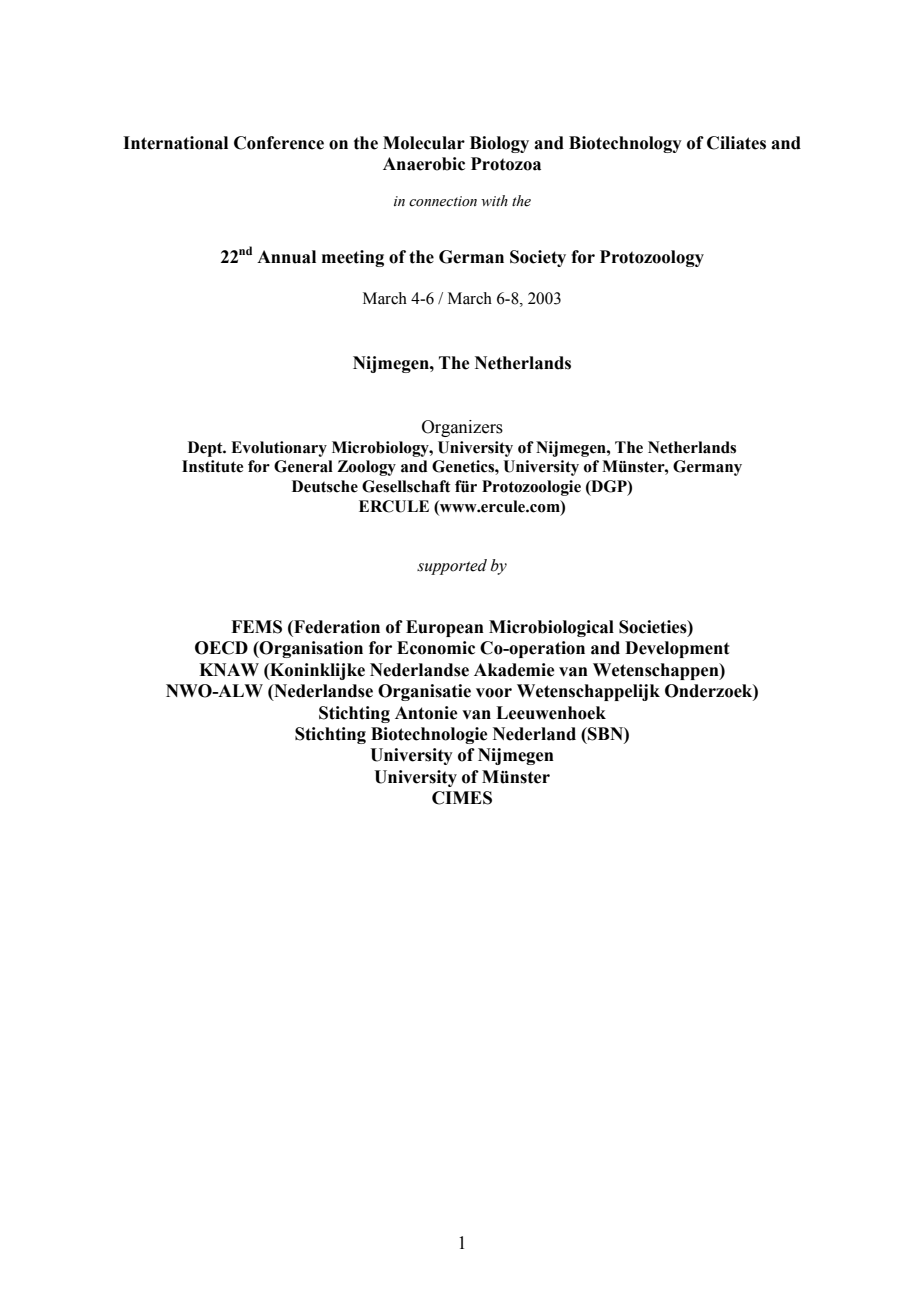 The height and width of the screenshot is (1308, 924). Describe the element at coordinates (424, 164) in the screenshot. I see `Anaerobic` at that location.
